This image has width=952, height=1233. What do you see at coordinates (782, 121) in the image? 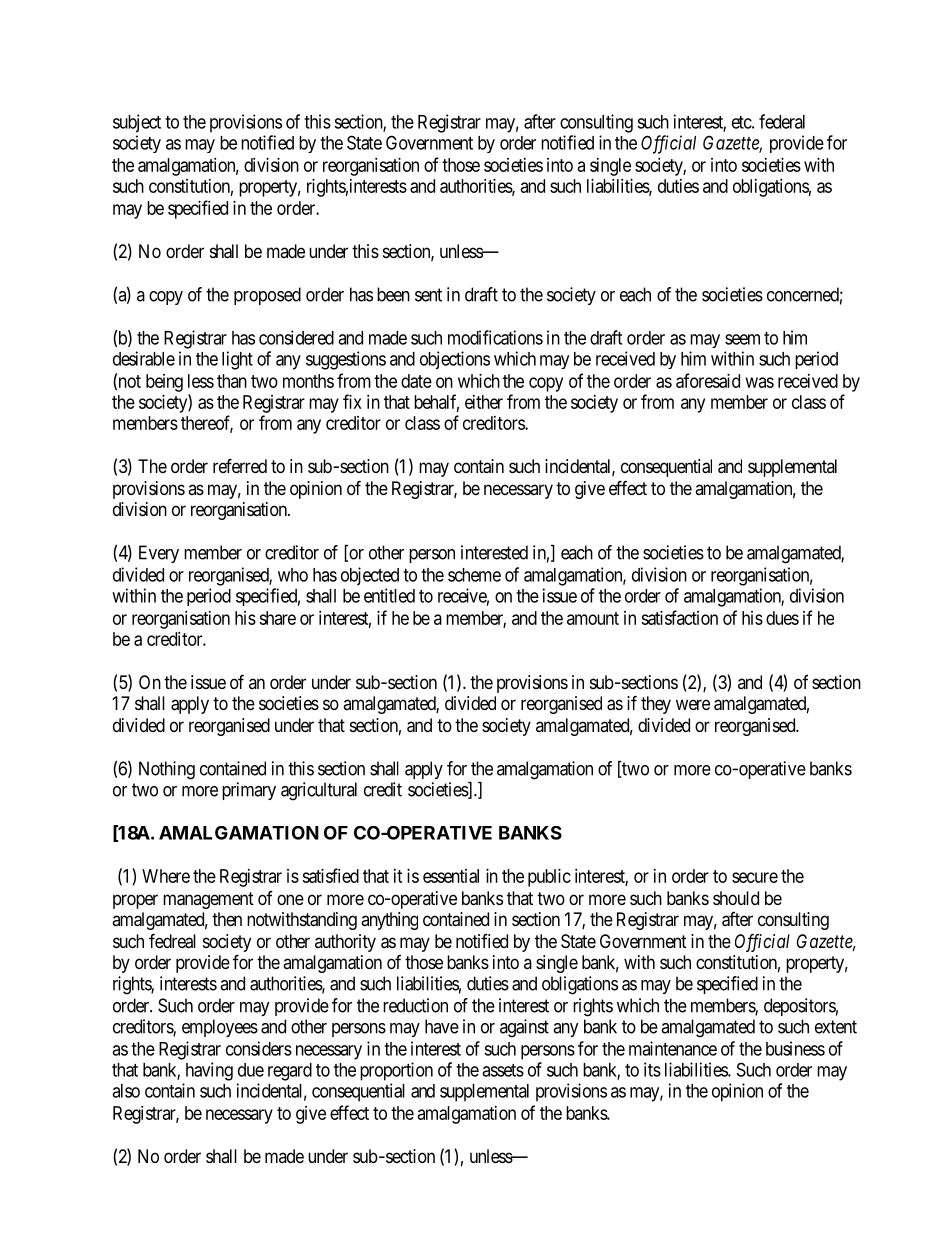
I see `federal` at bounding box center [782, 121].
